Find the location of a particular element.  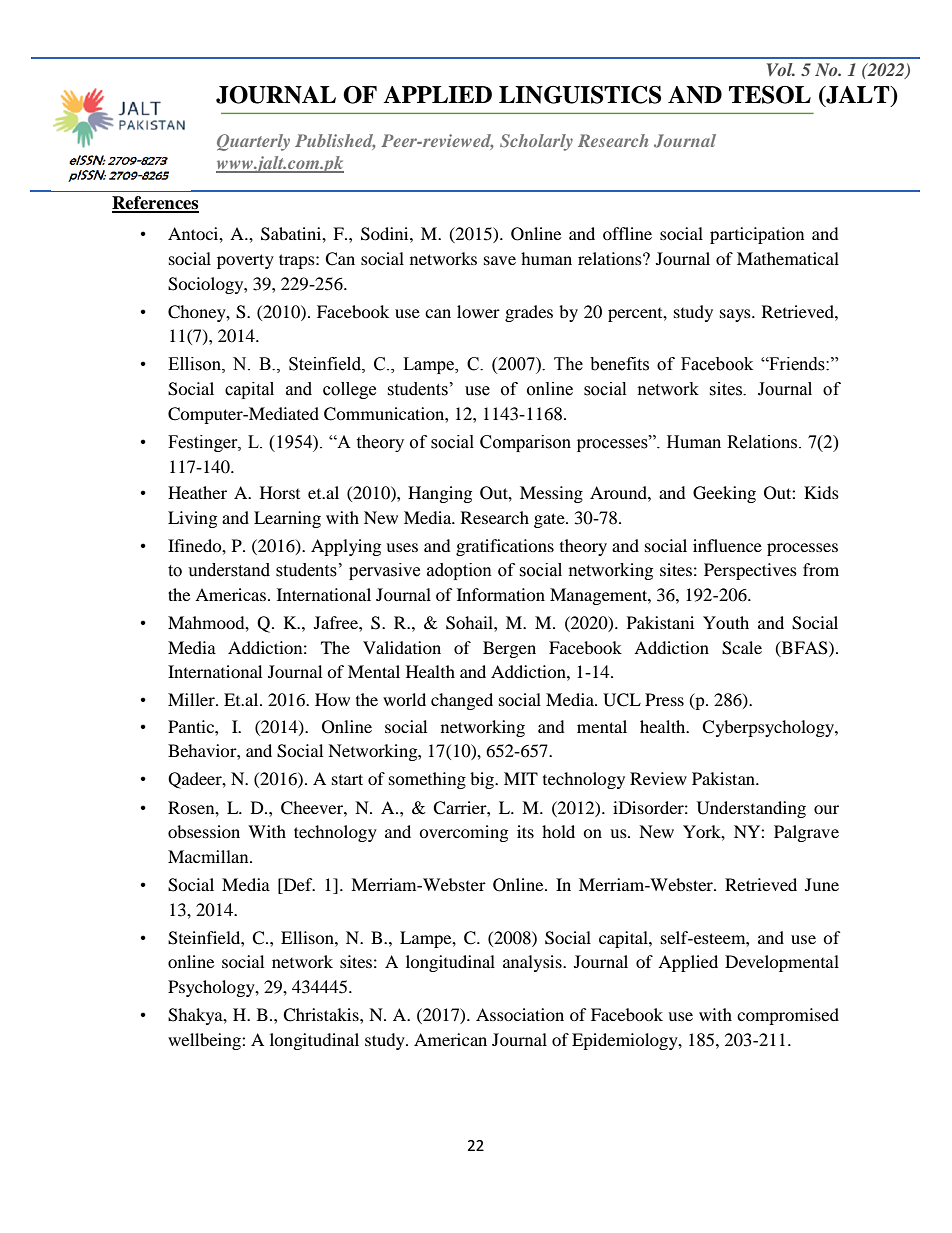

Scholarly is located at coordinates (536, 142).
